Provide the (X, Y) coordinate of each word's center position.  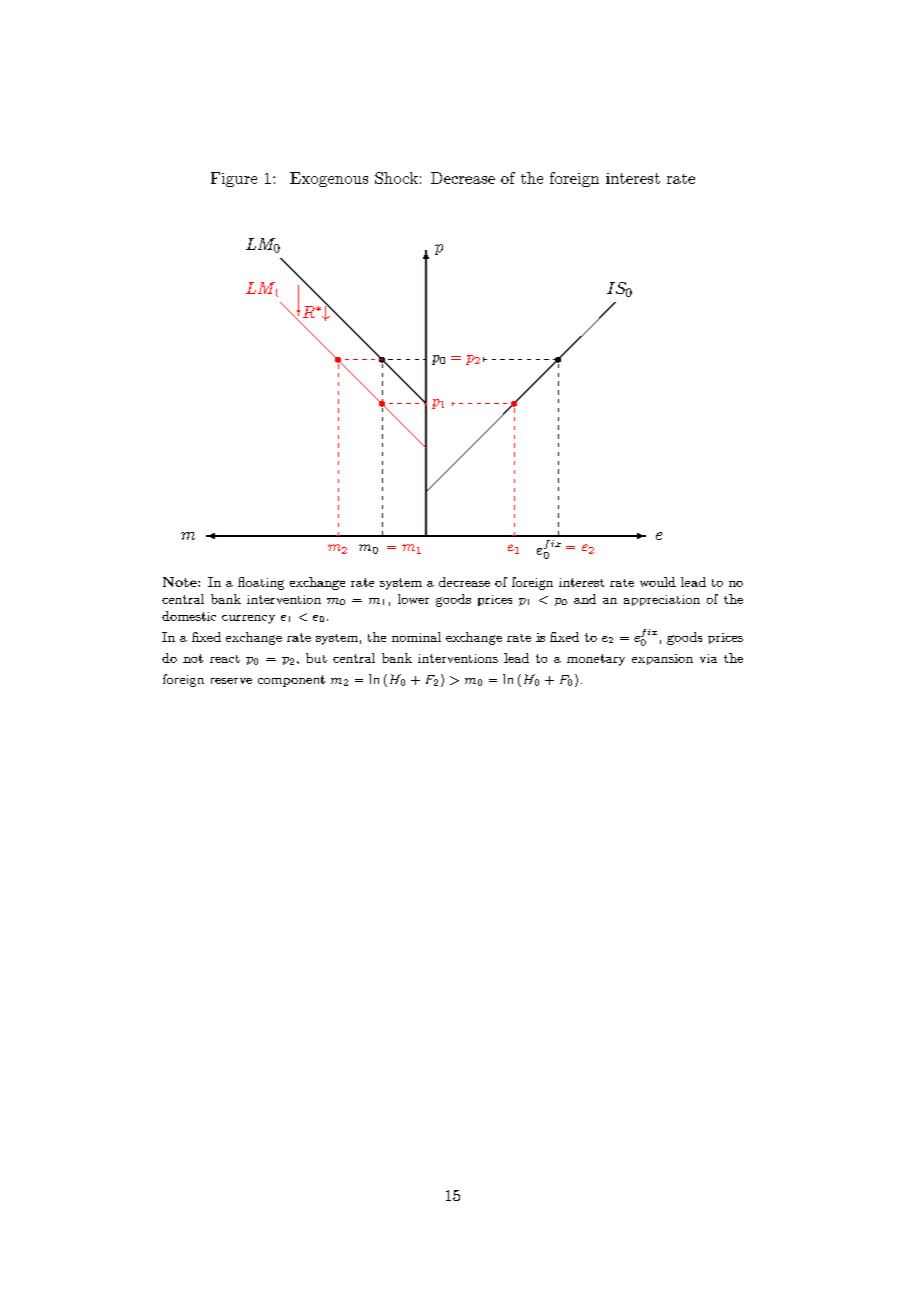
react (225, 659)
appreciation (662, 600)
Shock (396, 178)
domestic (189, 616)
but (316, 658)
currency (248, 619)
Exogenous (329, 179)
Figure (234, 179)
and (585, 599)
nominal (416, 637)
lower (413, 599)
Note (181, 582)
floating (261, 583)
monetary (596, 660)
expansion (662, 659)
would (658, 582)
